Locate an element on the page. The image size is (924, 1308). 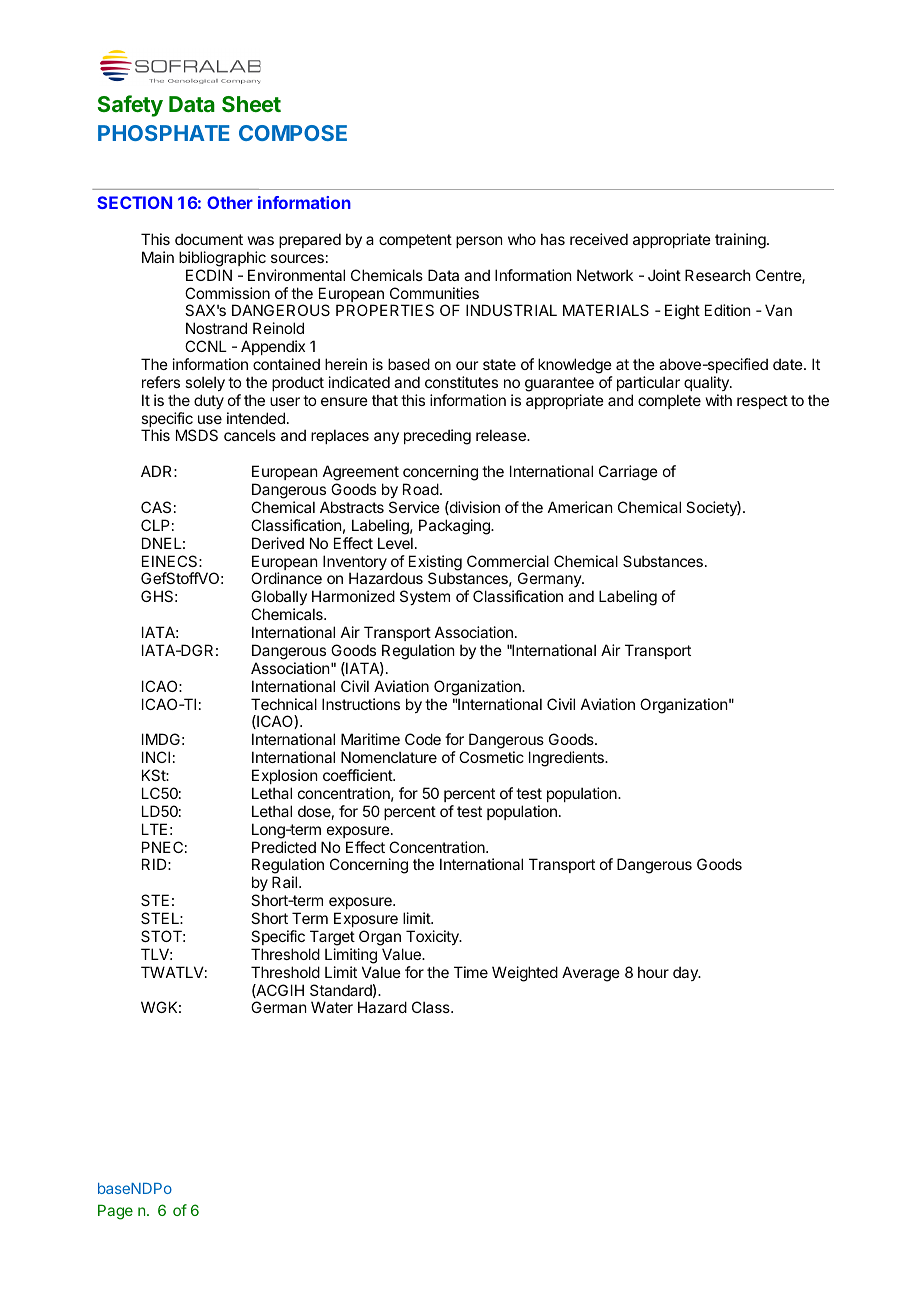
Page is located at coordinates (115, 1212).
